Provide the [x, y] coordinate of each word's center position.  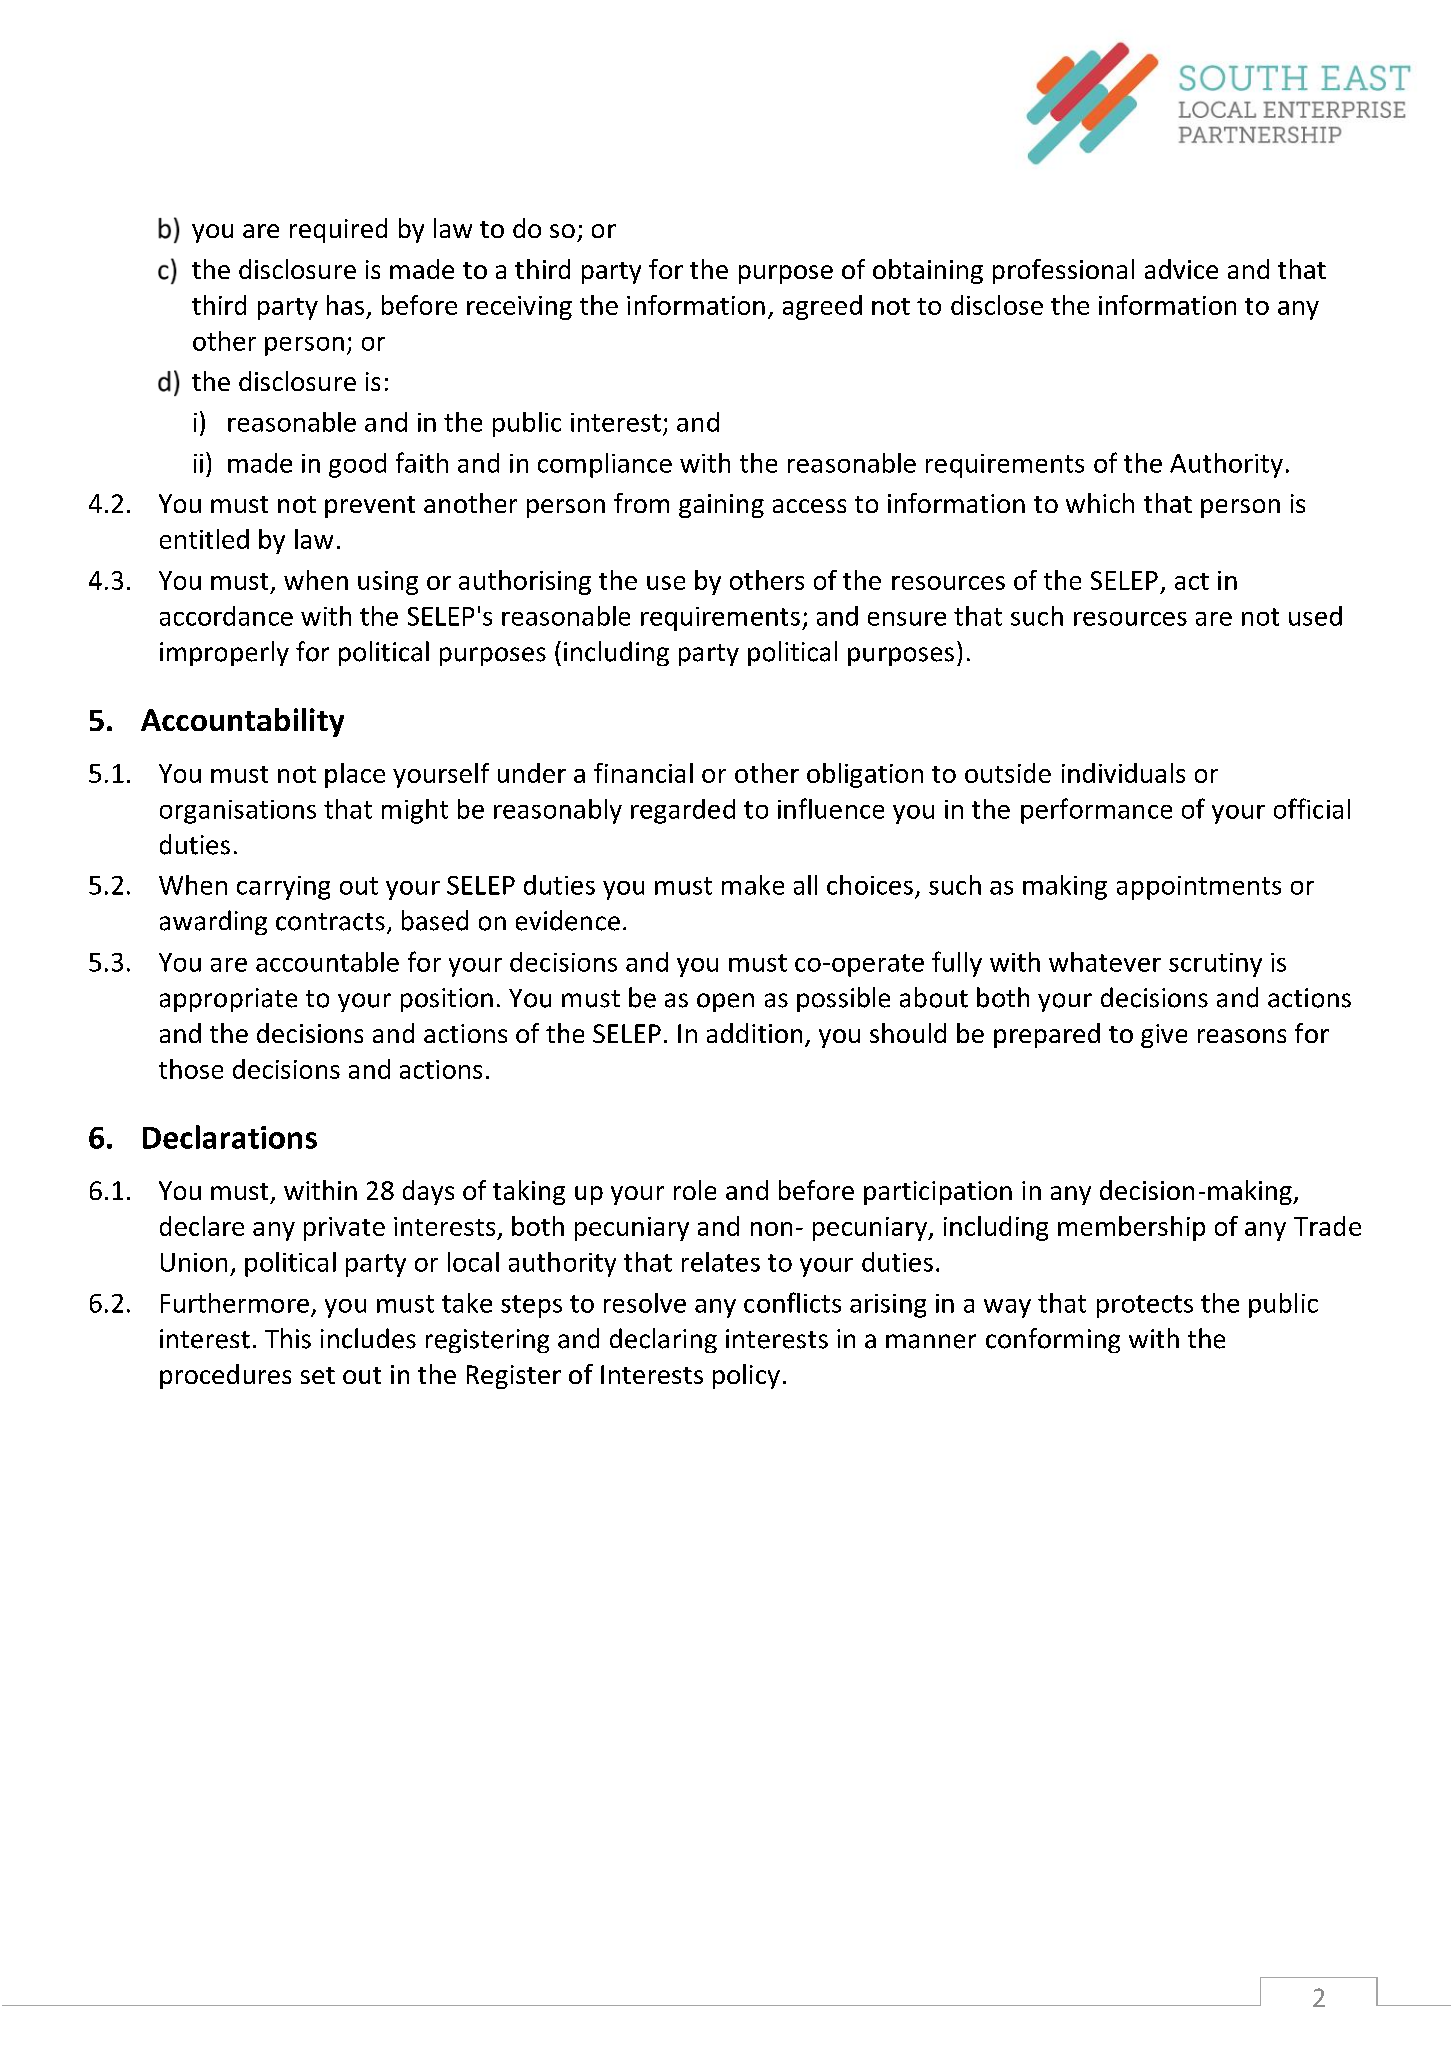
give [1164, 1036]
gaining [721, 506]
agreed [822, 307]
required [338, 230]
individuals [1123, 773]
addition [754, 1033]
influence [831, 808]
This [288, 1338]
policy [746, 1376]
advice [1181, 269]
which [1100, 503]
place [355, 775]
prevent [370, 507]
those [191, 1069]
